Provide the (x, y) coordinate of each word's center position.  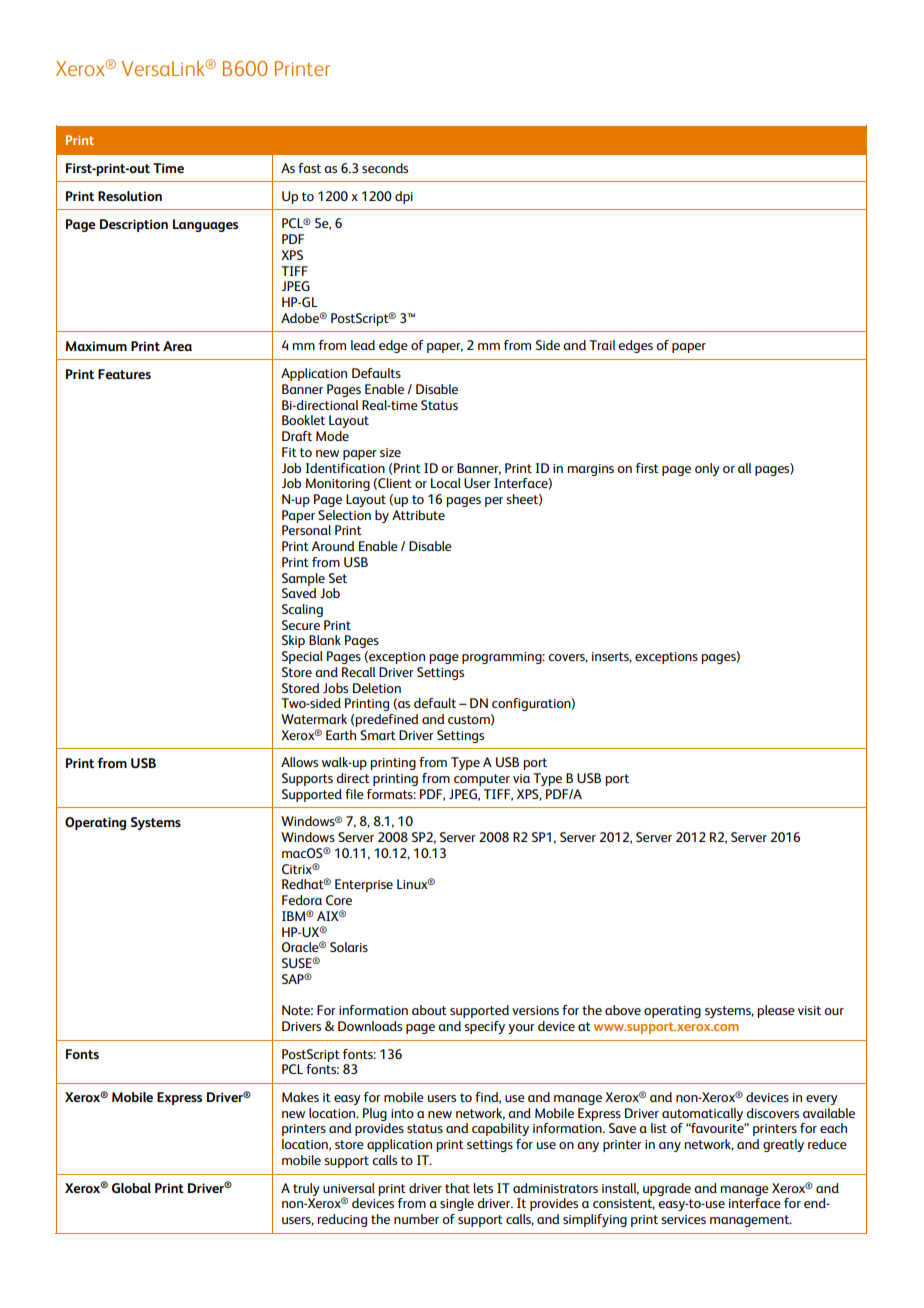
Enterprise (364, 885)
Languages (205, 225)
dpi (404, 197)
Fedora (302, 900)
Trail (602, 345)
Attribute (418, 515)
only (707, 469)
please (776, 1011)
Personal (306, 530)
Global (131, 1188)
